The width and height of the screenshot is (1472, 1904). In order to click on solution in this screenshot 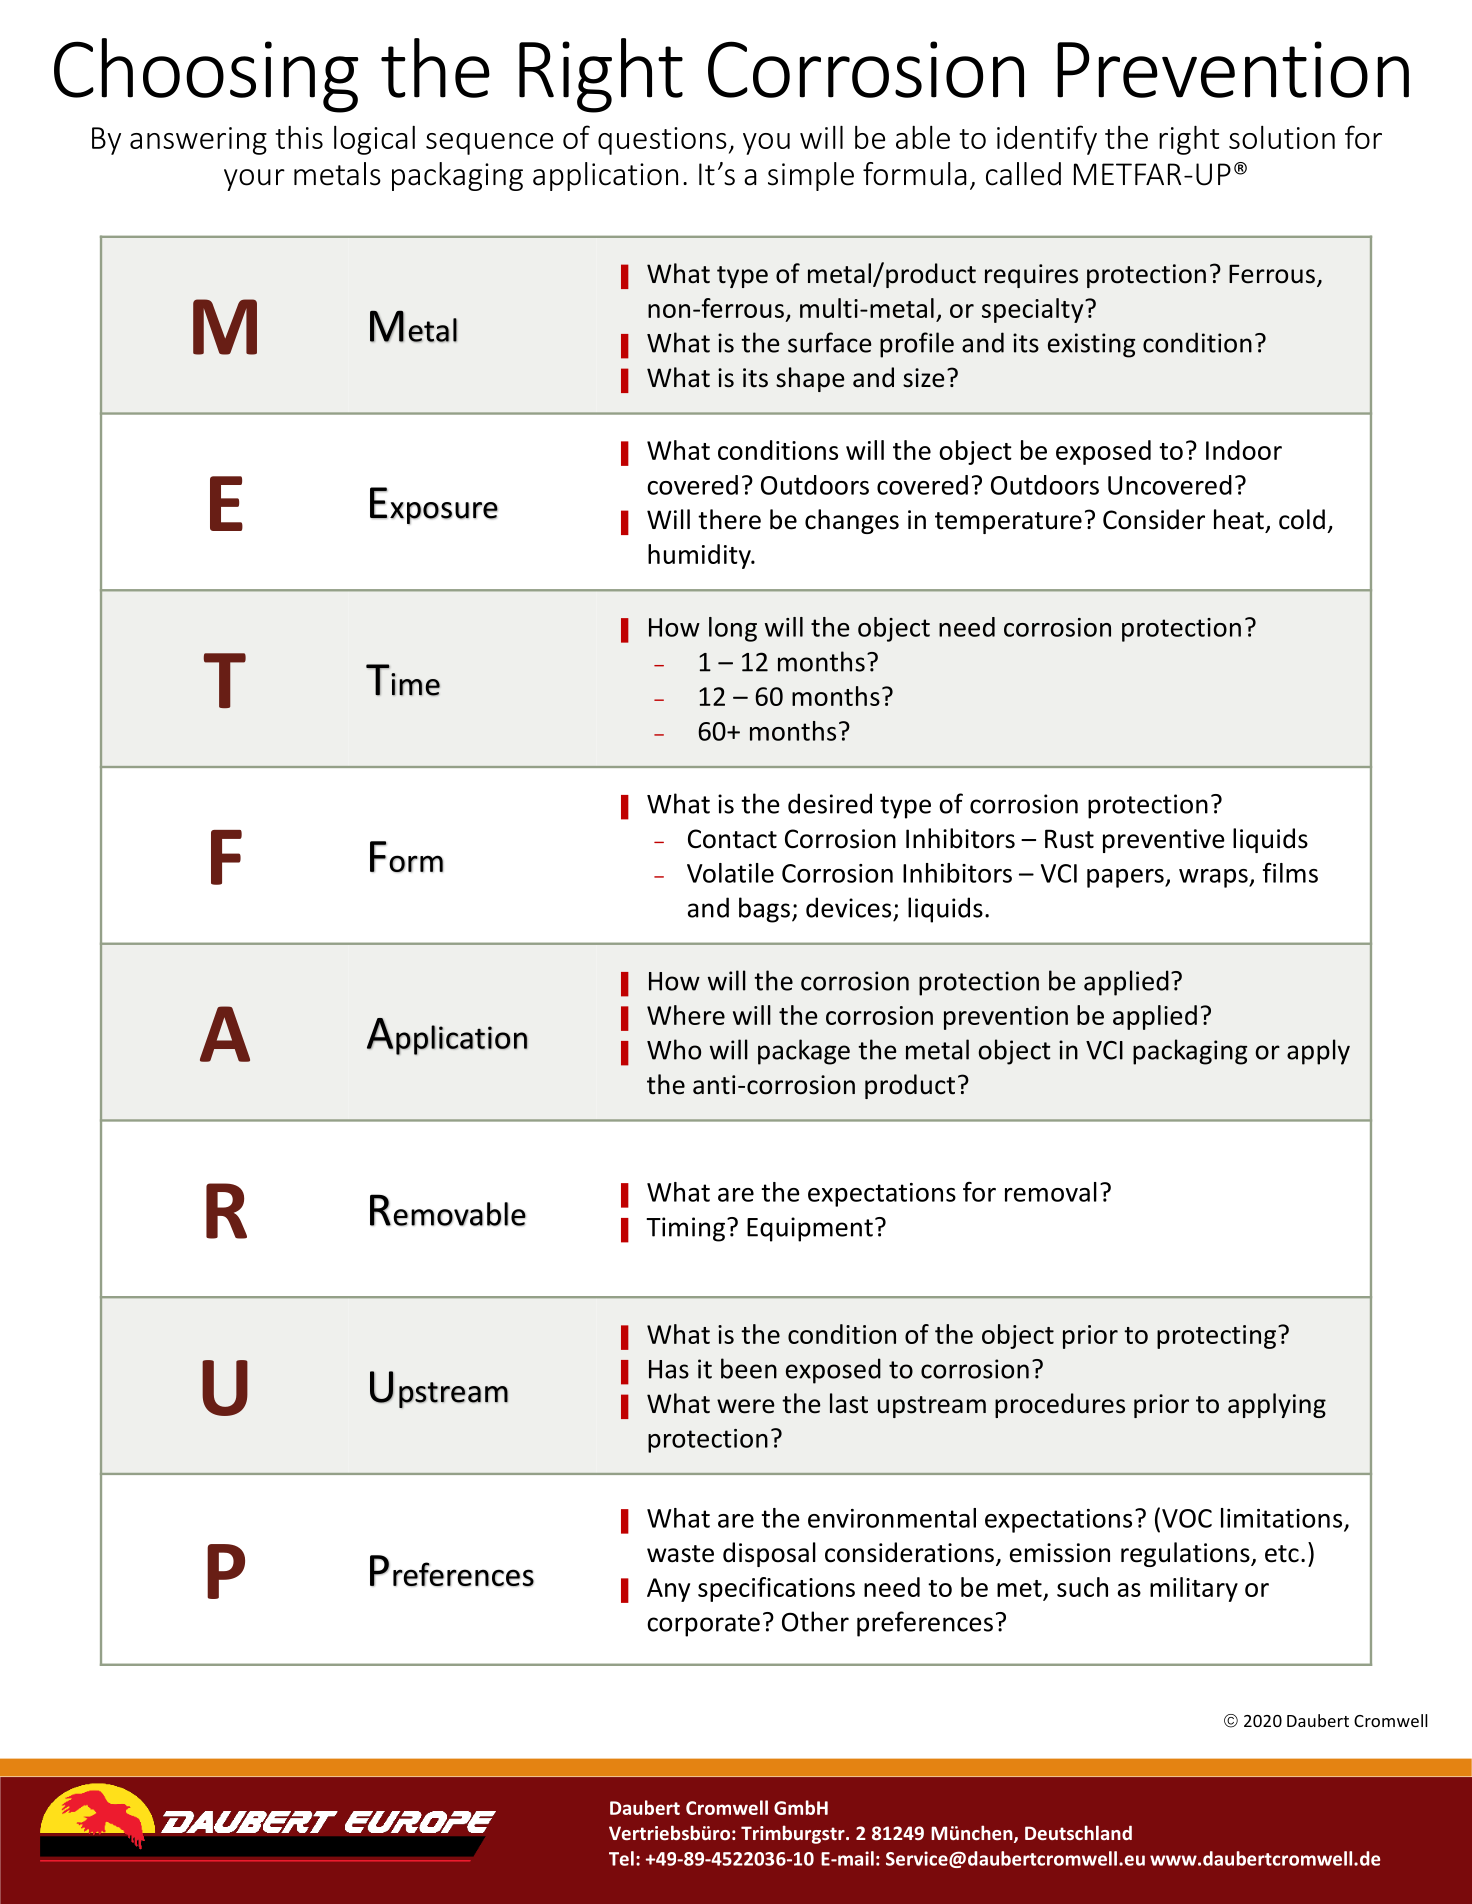, I will do `click(1282, 137)`.
